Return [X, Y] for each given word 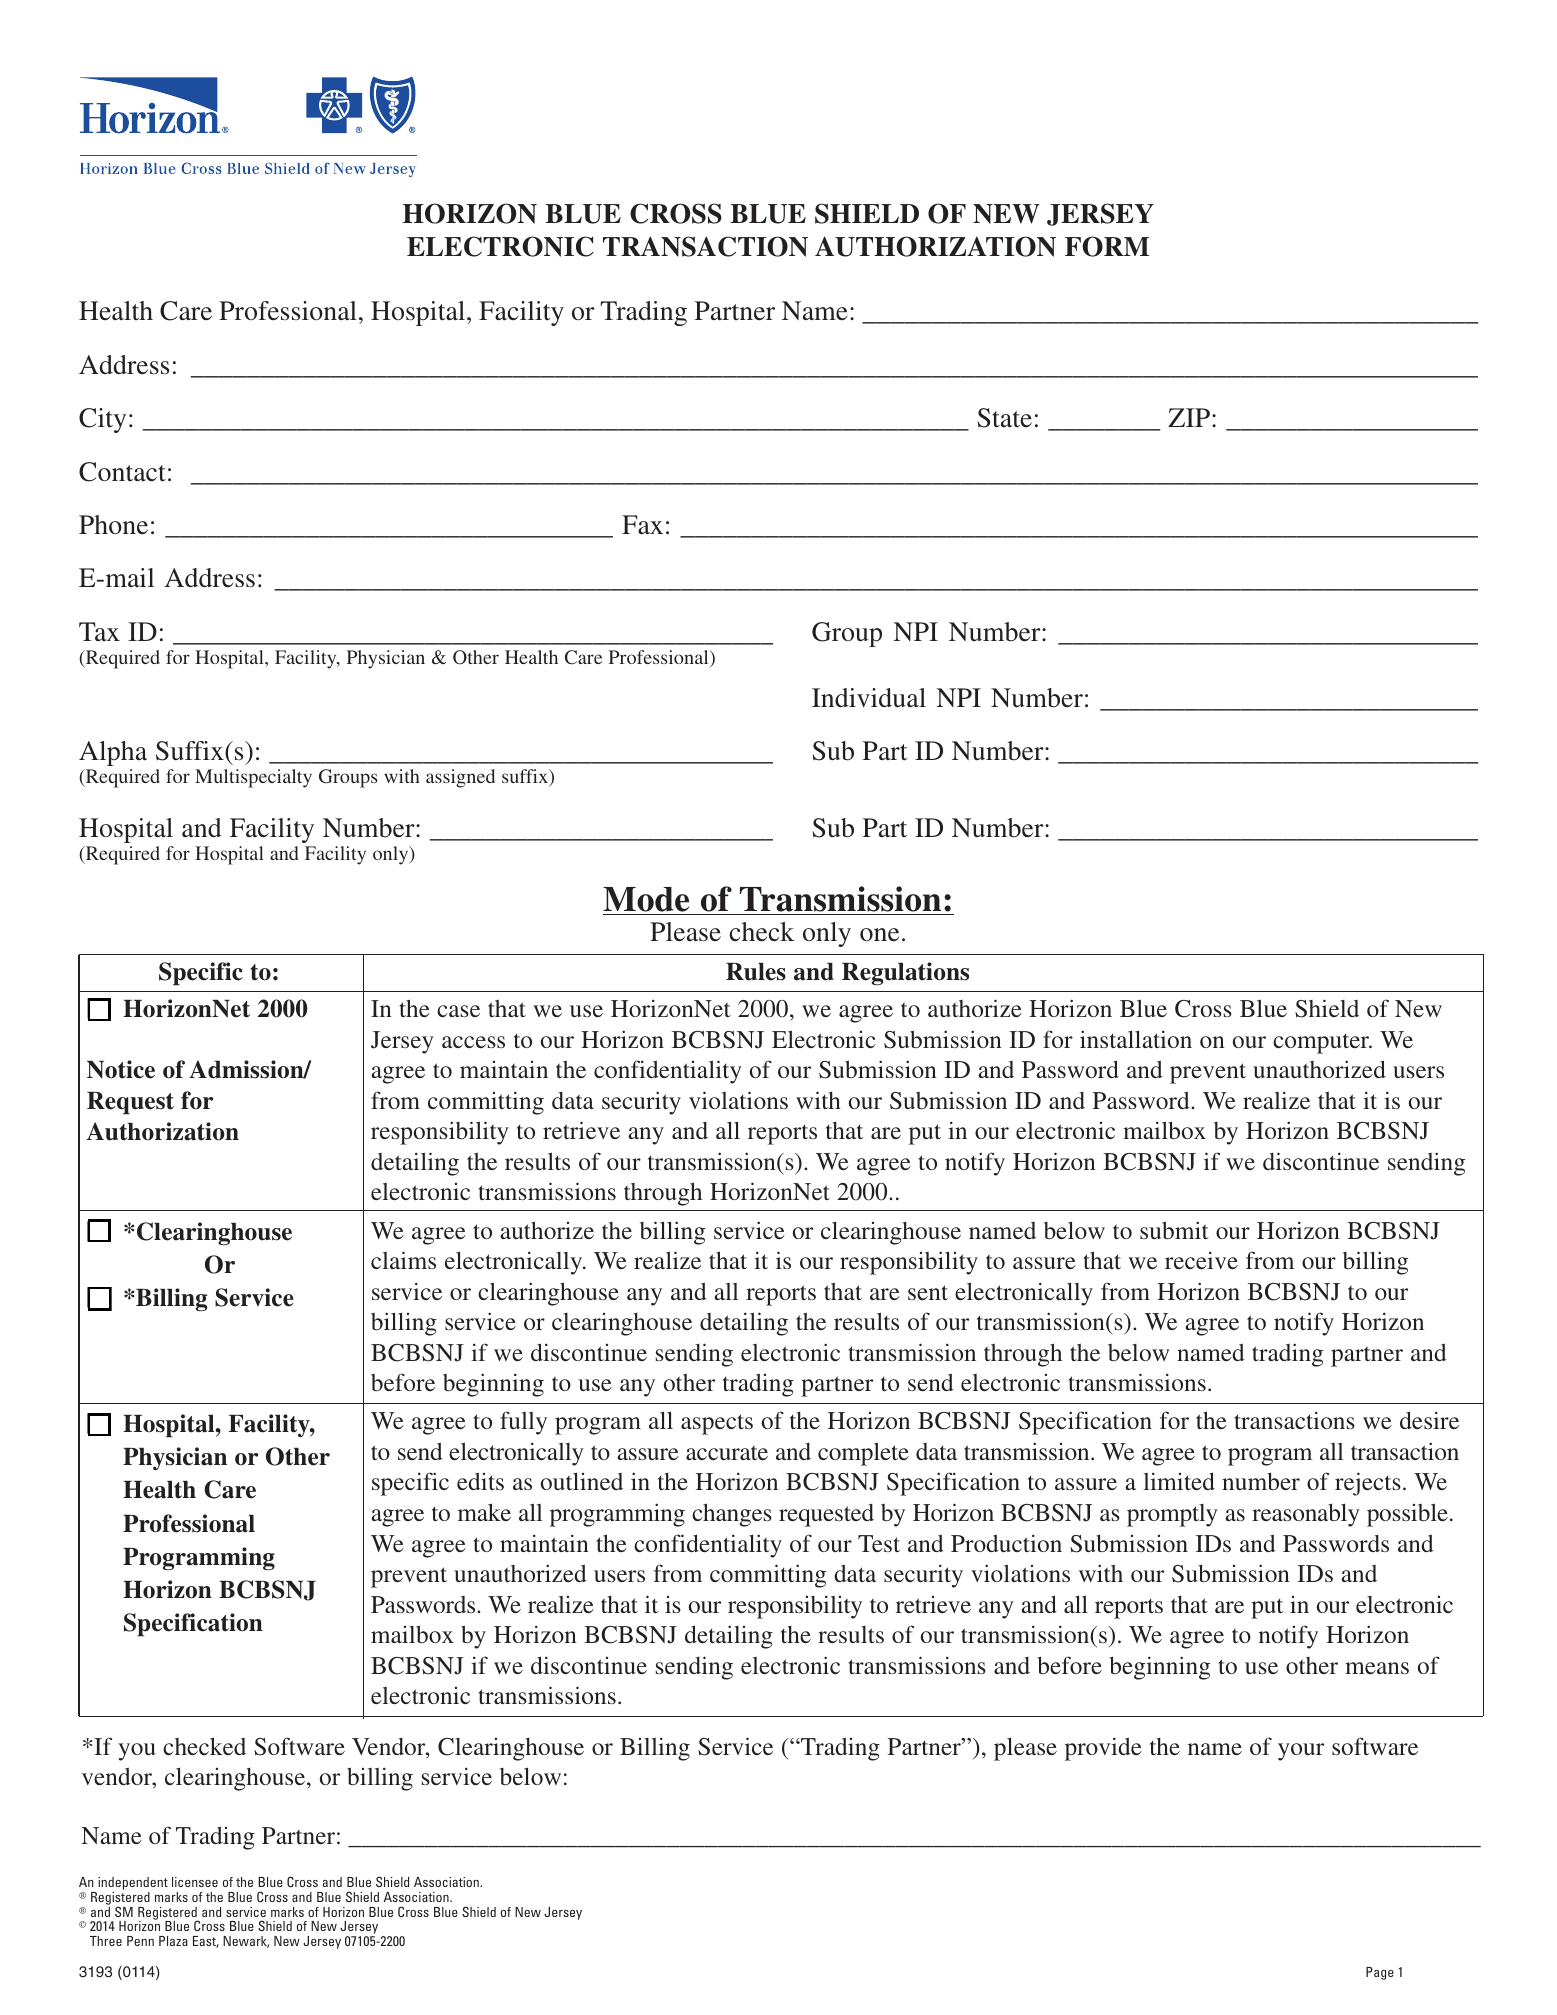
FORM [1107, 246]
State [1005, 418]
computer [1322, 1043]
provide [1103, 1749]
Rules [756, 972]
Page [1380, 1973]
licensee [195, 1882]
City [102, 420]
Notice [121, 1069]
